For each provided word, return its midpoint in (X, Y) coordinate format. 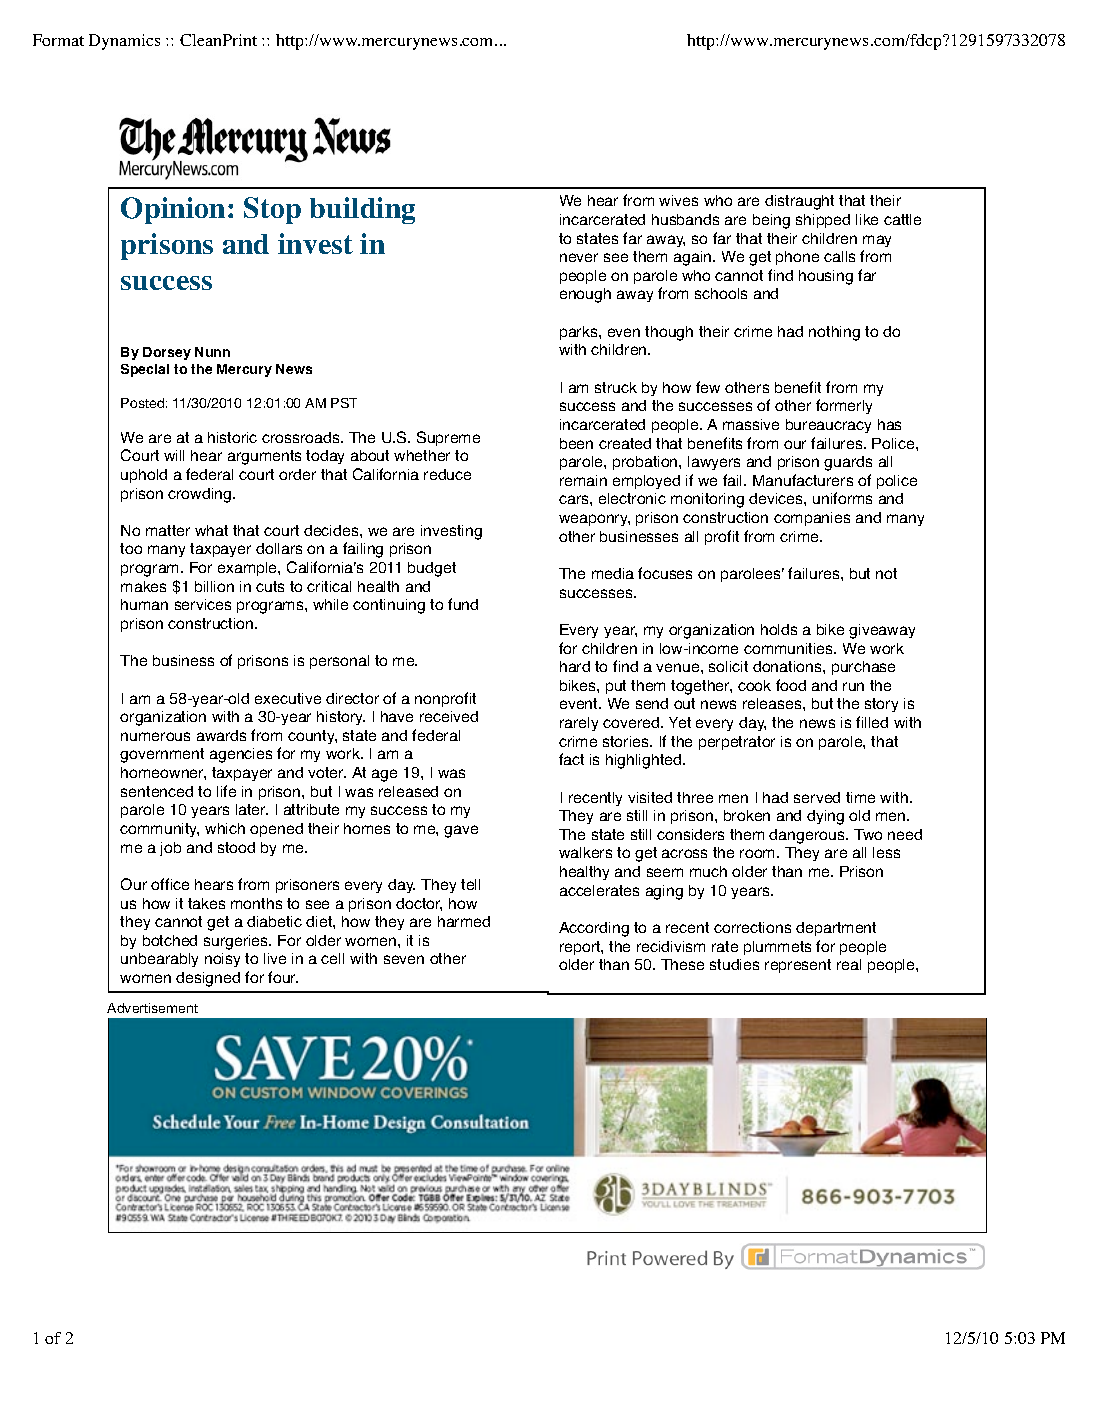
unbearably (159, 960)
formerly (844, 406)
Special (145, 370)
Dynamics (124, 42)
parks (580, 333)
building (362, 210)
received (449, 716)
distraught (799, 202)
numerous (155, 736)
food (791, 685)
